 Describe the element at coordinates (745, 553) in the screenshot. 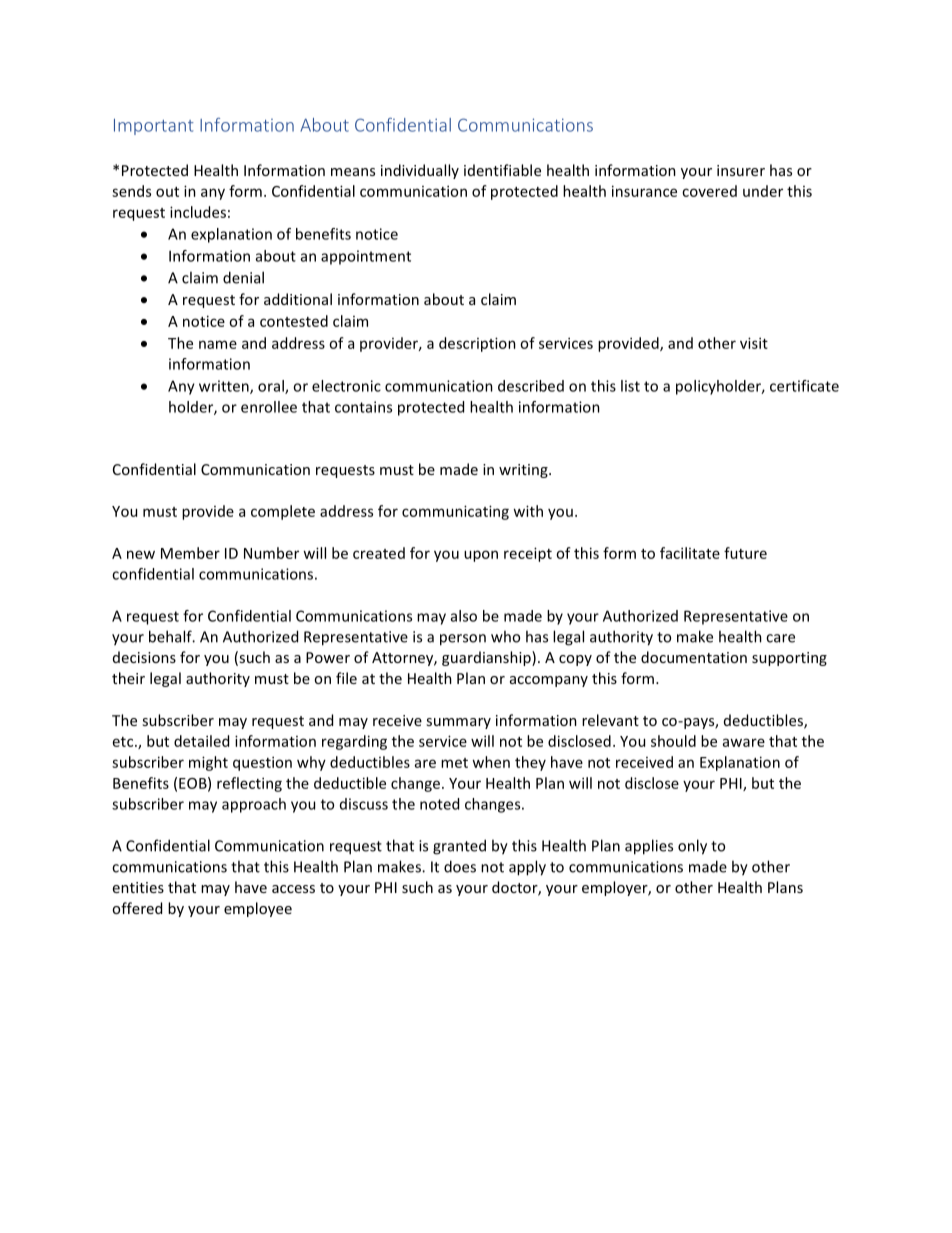

I see `future` at that location.
